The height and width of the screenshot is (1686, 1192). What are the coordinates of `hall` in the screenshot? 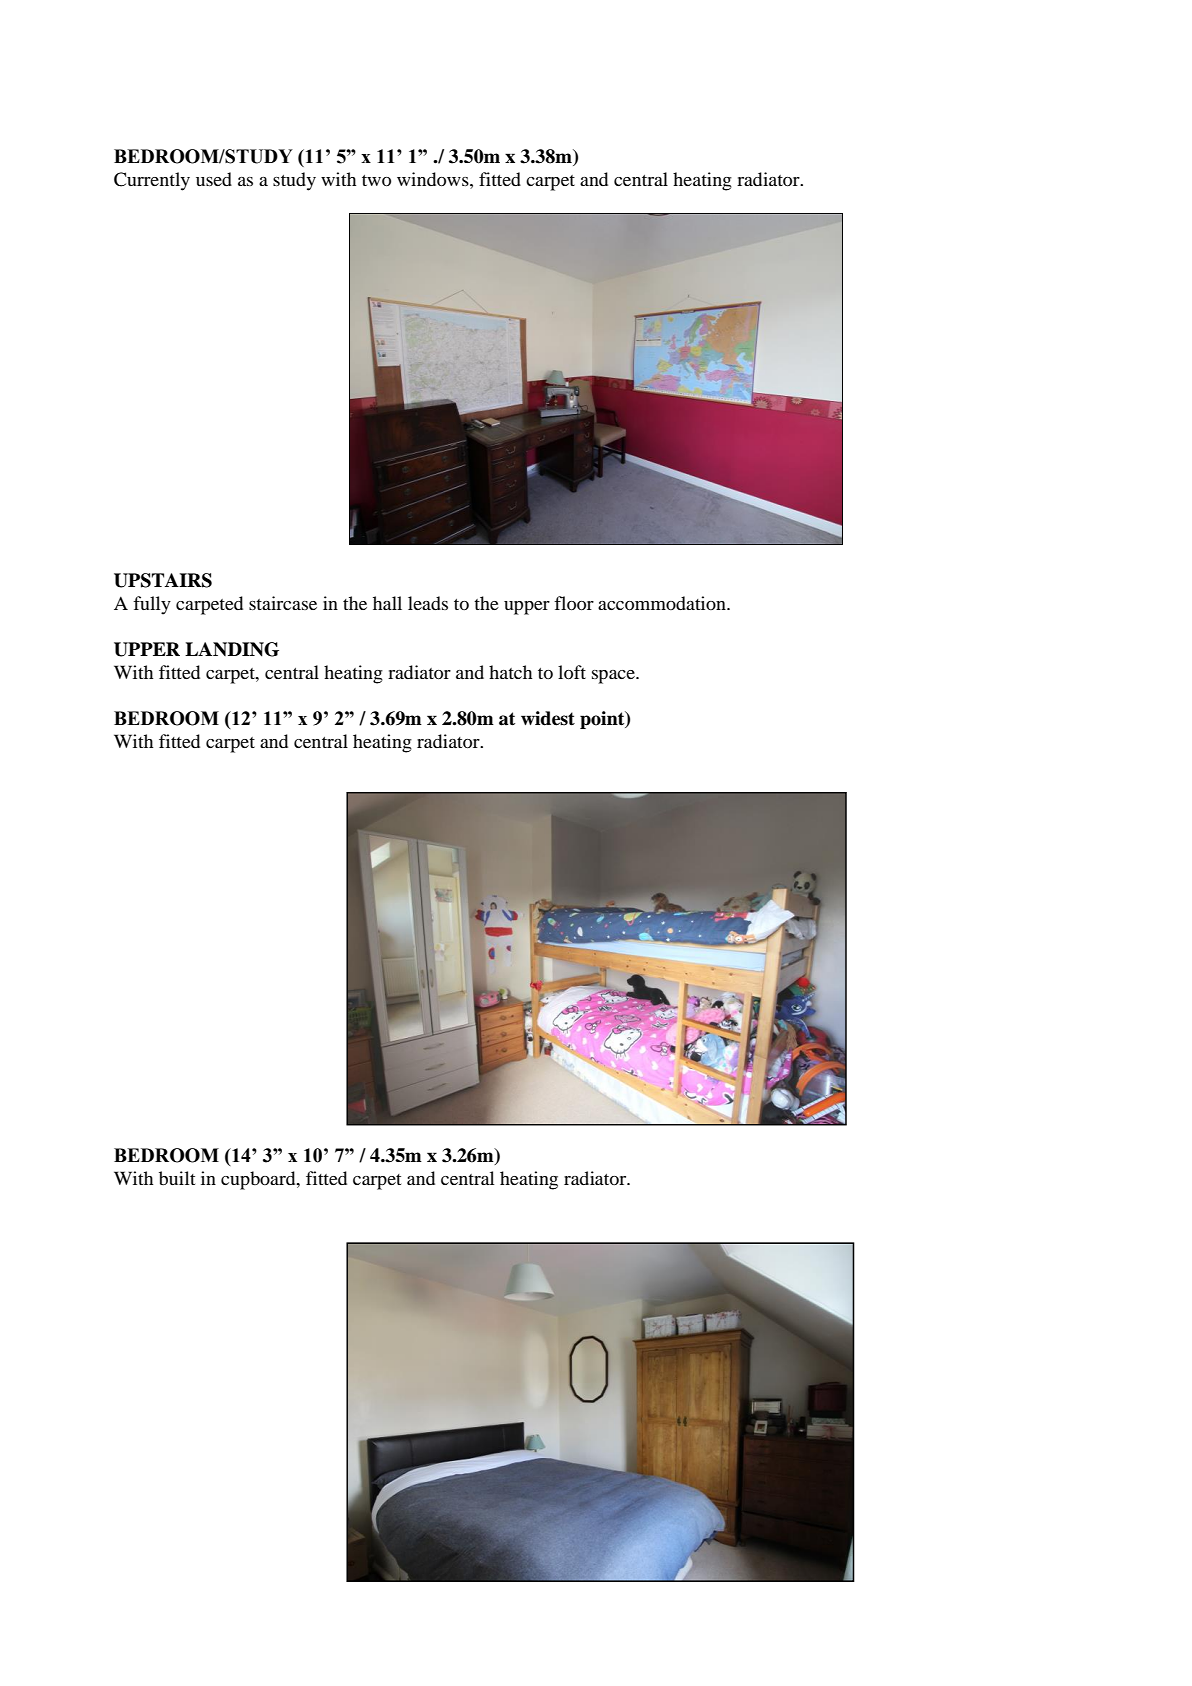 It's located at (387, 603).
